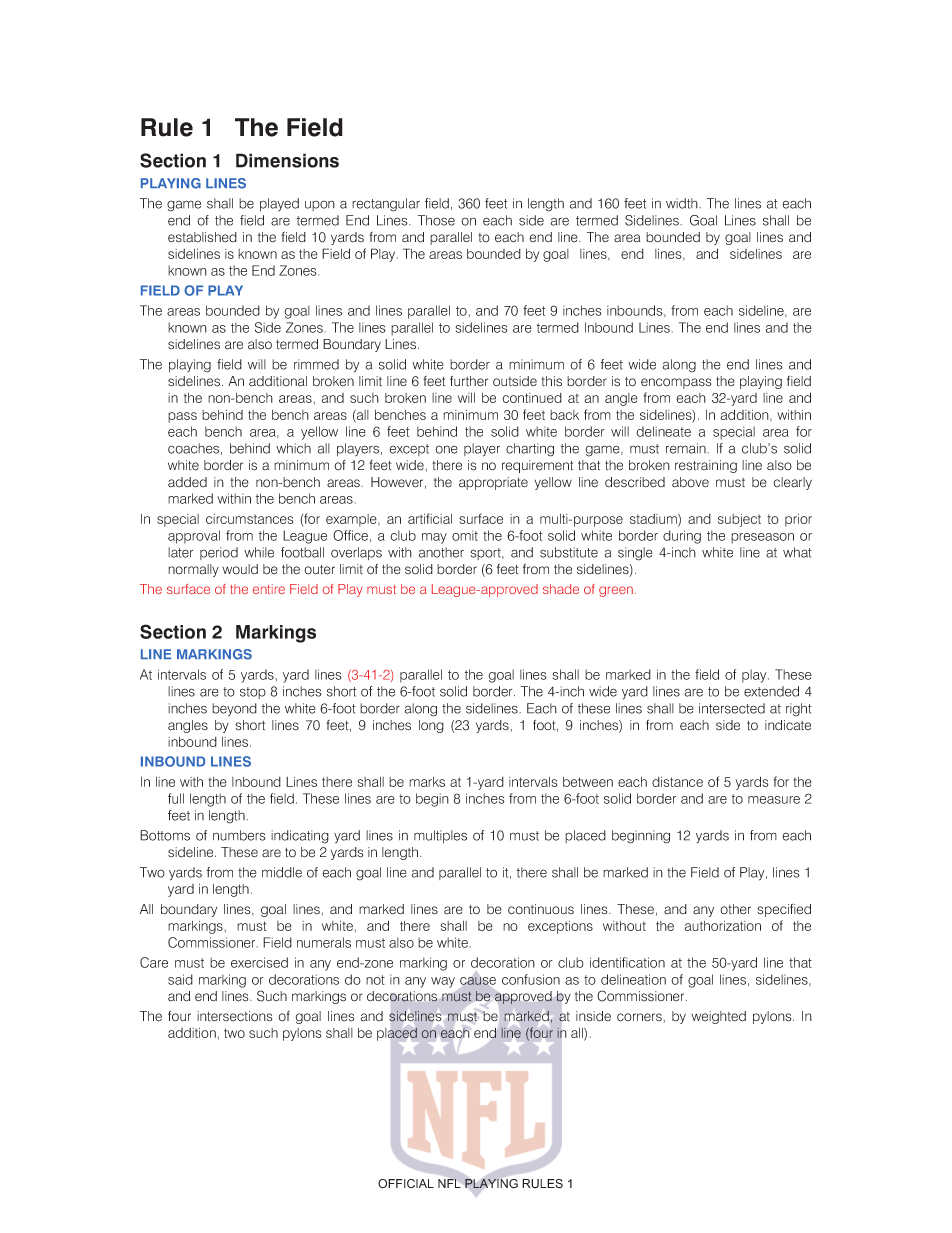  Describe the element at coordinates (406, 1183) in the document. I see `OFFICIAL` at that location.
